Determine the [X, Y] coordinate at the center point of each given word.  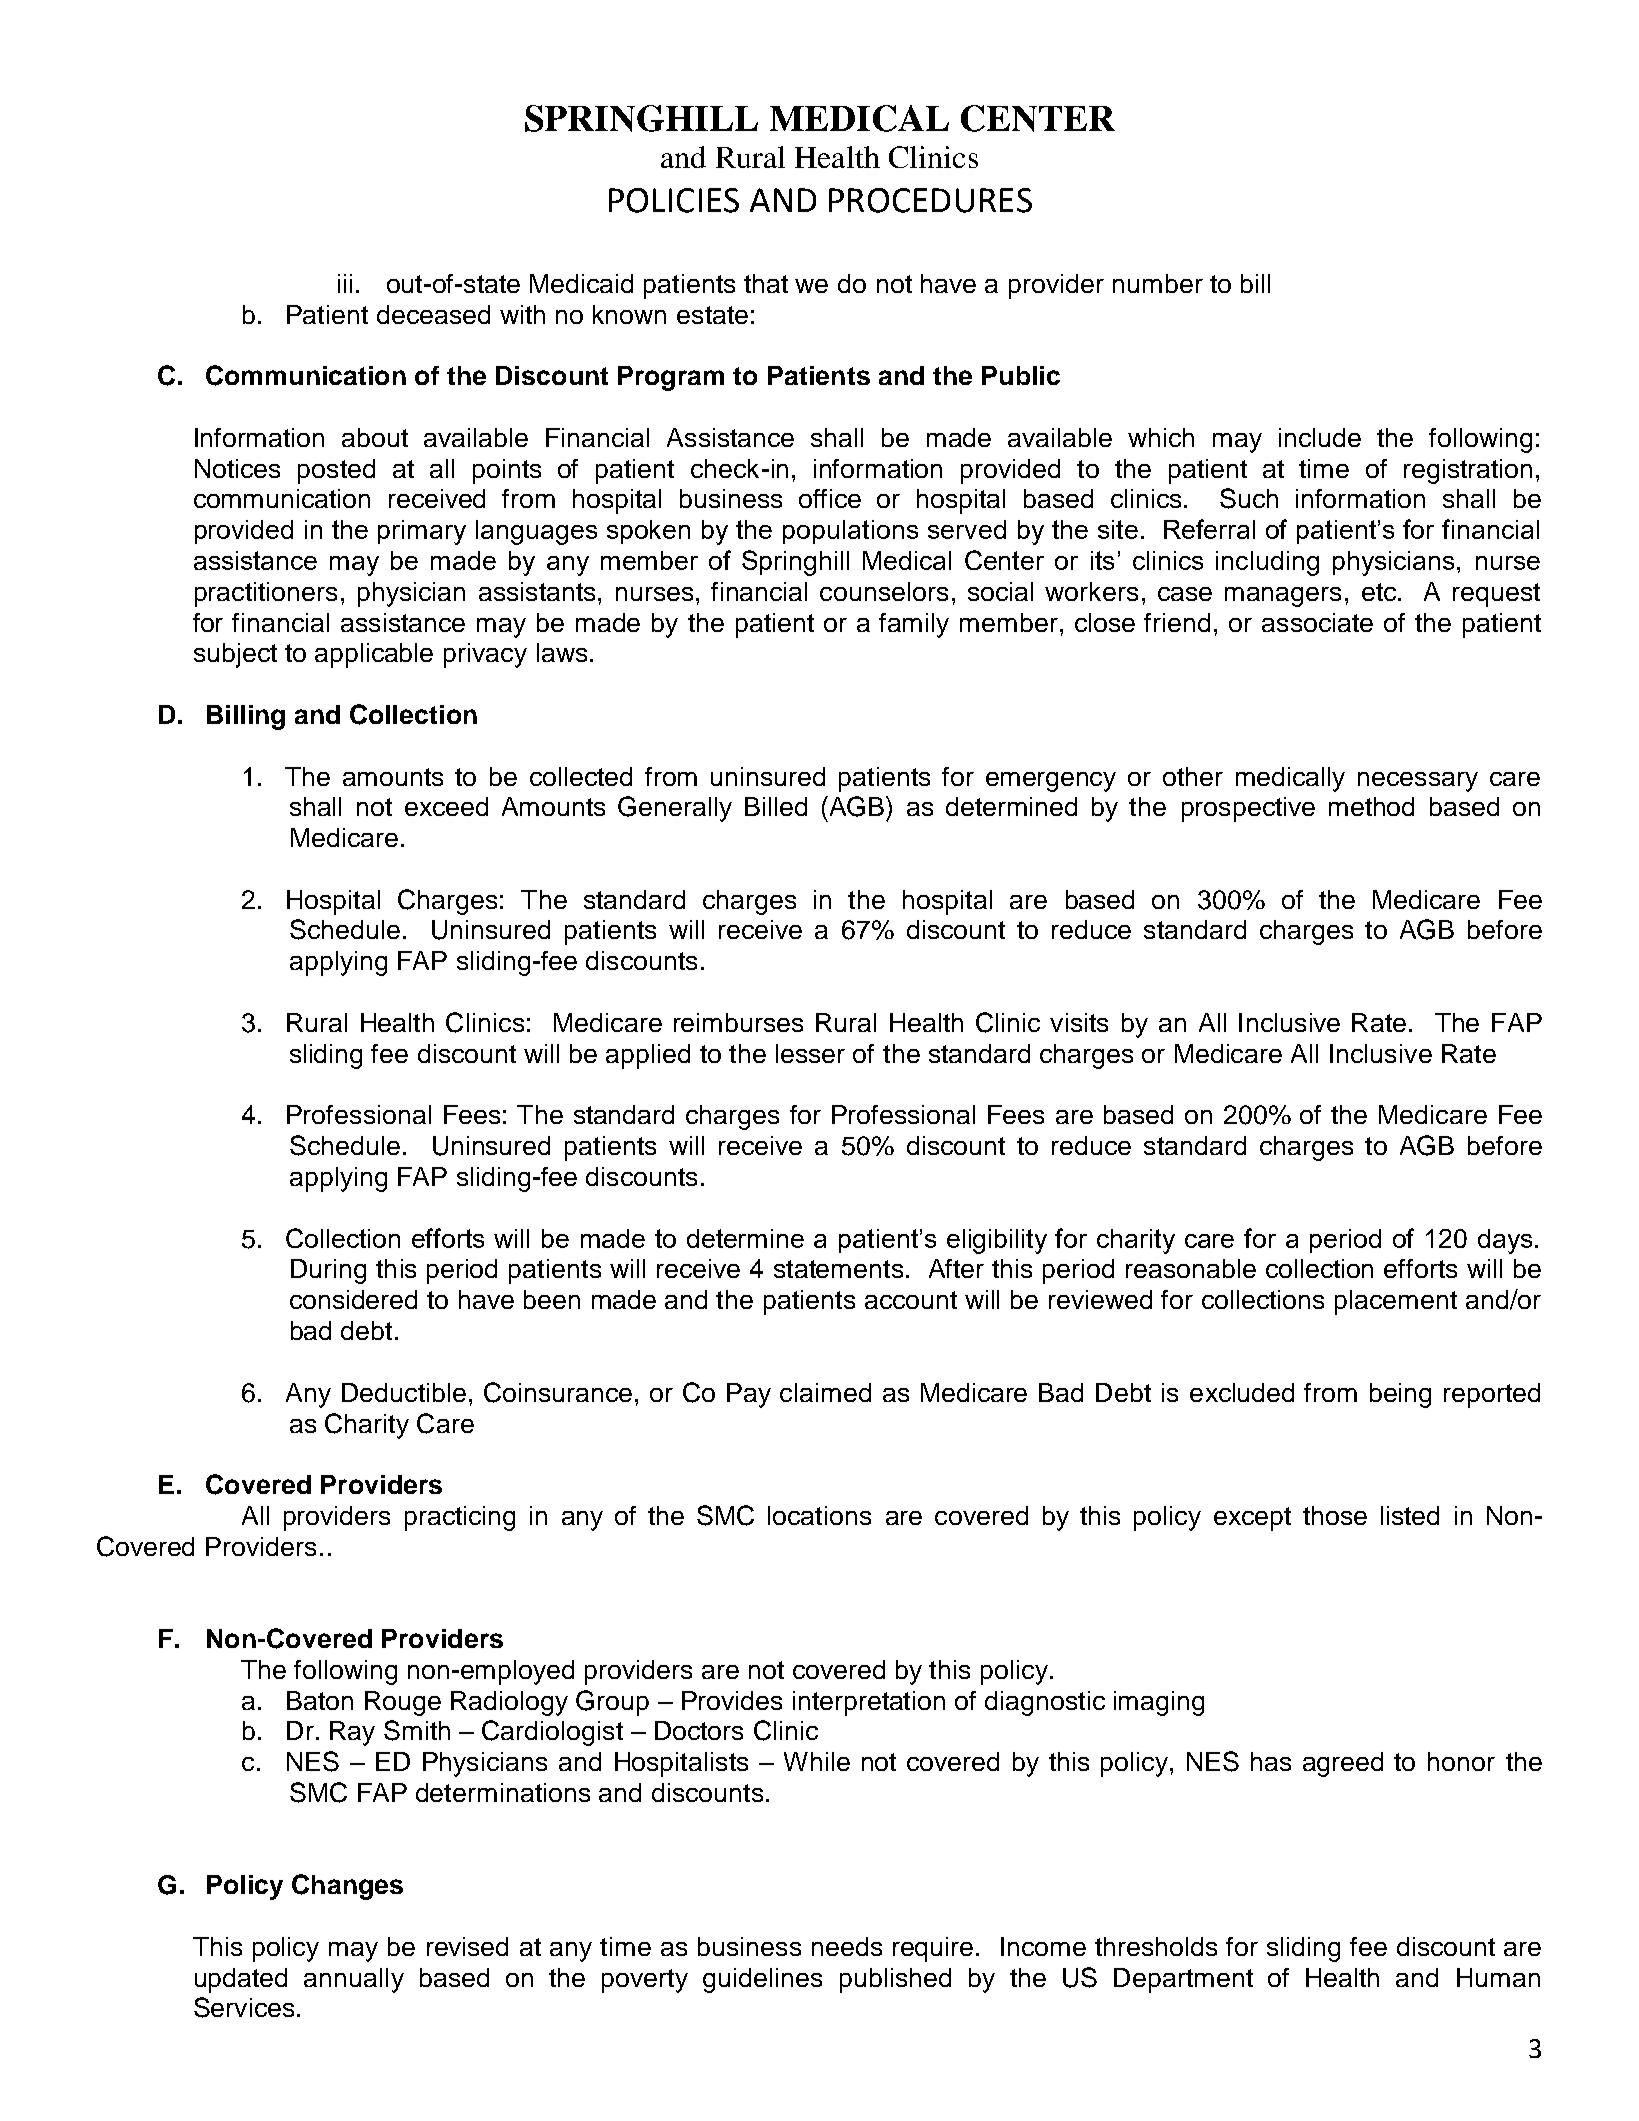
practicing [460, 1518]
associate [1317, 622]
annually [354, 1980]
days [1505, 1241]
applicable [374, 655]
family [914, 625]
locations [819, 1515]
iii [345, 283]
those [1335, 1515]
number [1158, 283]
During [328, 1271]
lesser [810, 1053]
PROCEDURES [930, 200]
